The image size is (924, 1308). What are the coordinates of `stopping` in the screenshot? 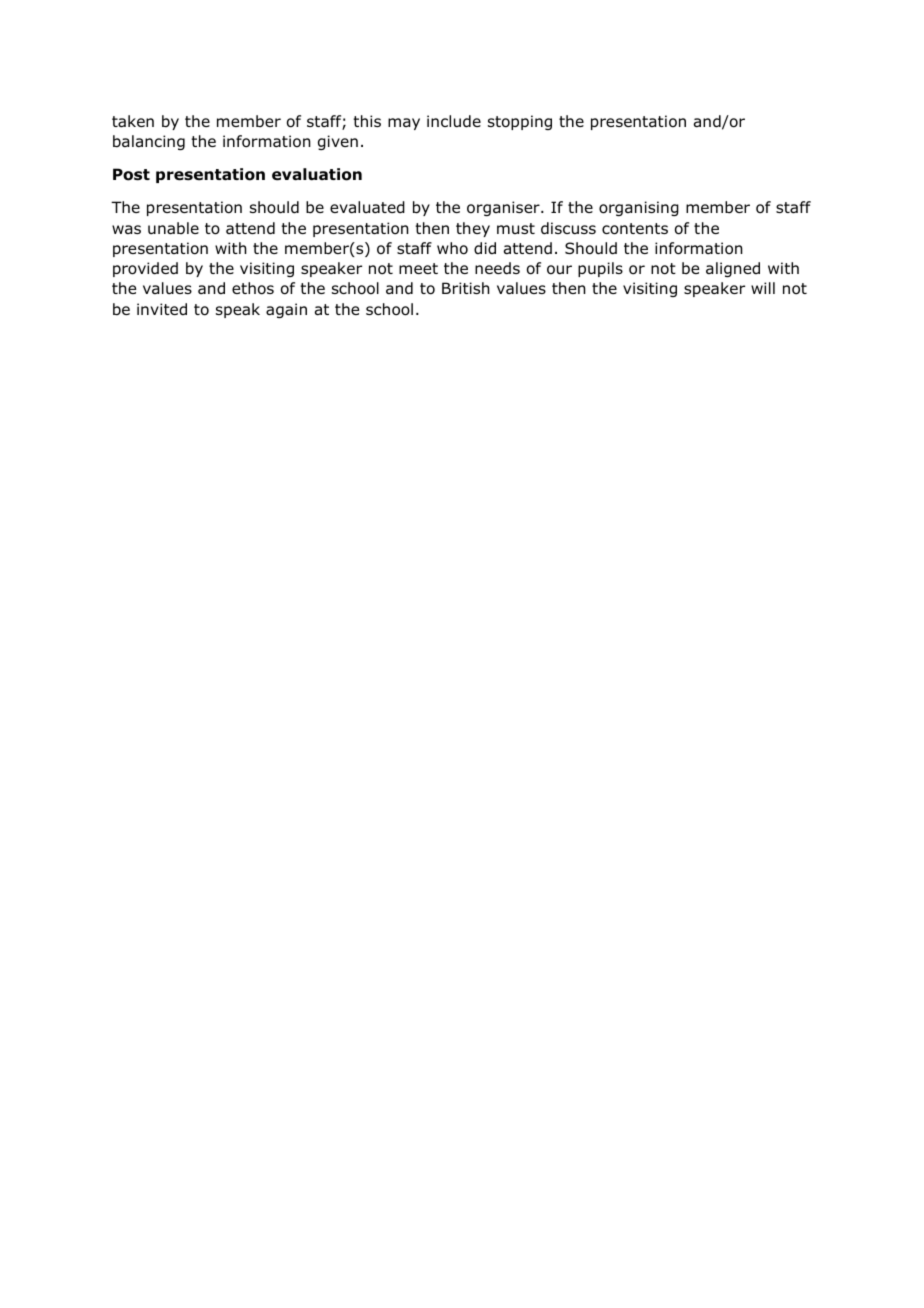 It's located at (520, 122).
